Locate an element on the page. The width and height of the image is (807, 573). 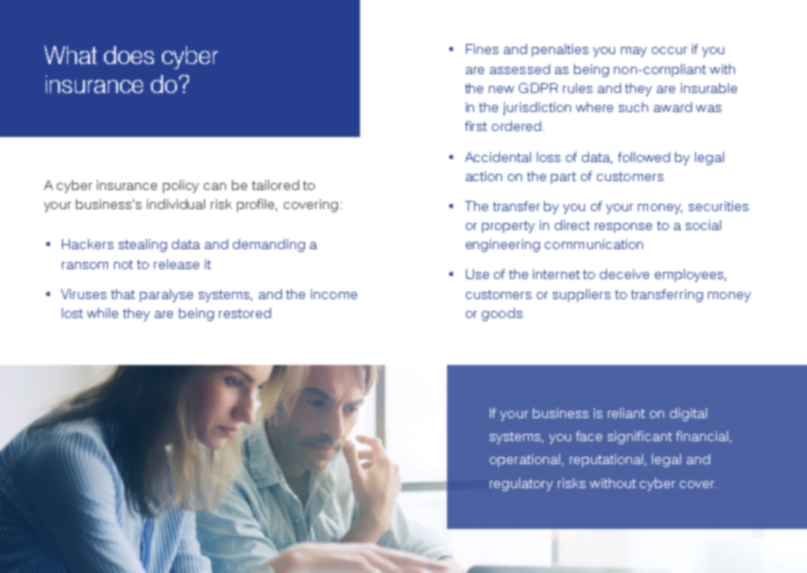
securities is located at coordinates (719, 206).
